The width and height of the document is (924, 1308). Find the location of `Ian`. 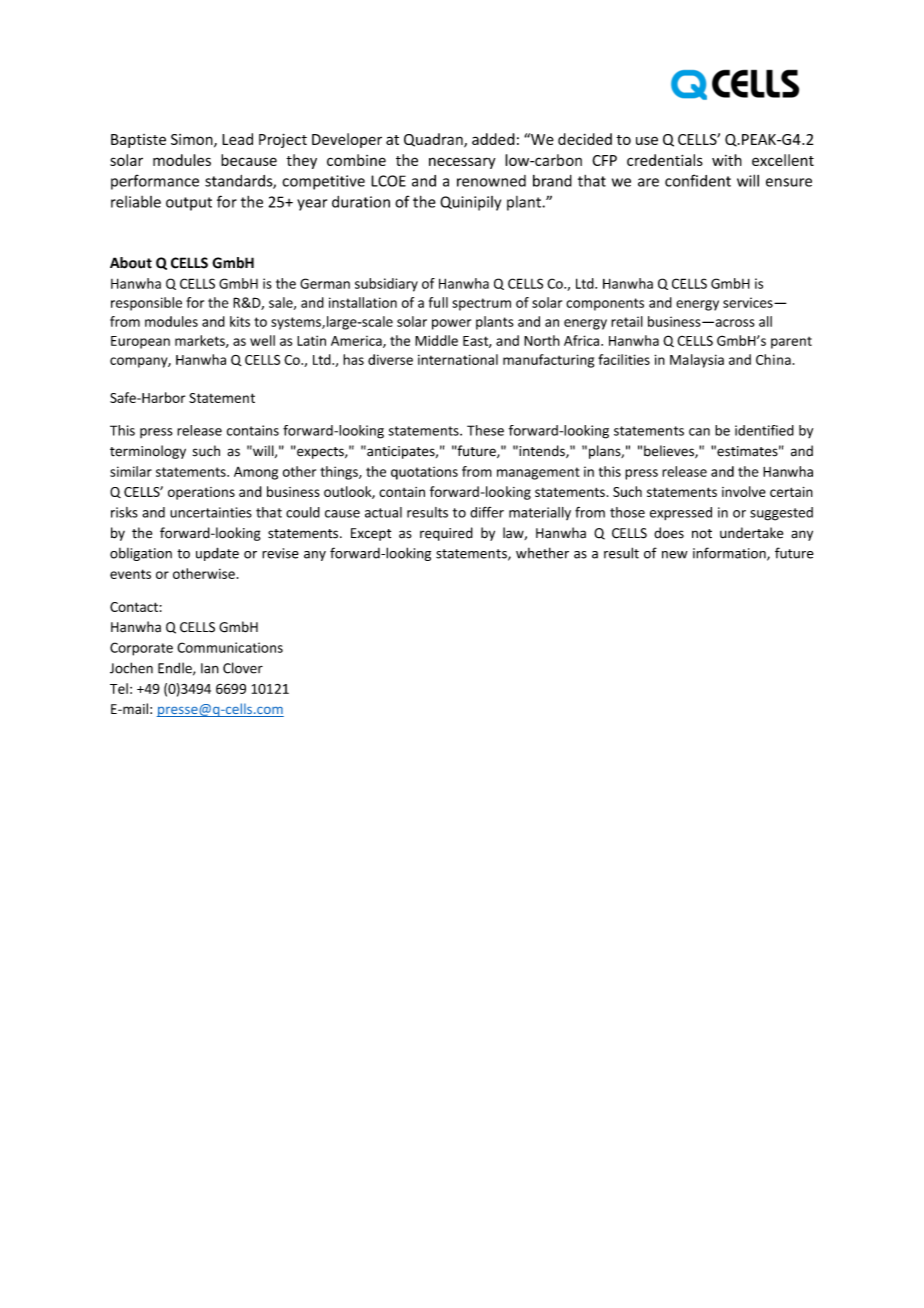

Ian is located at coordinates (210, 668).
